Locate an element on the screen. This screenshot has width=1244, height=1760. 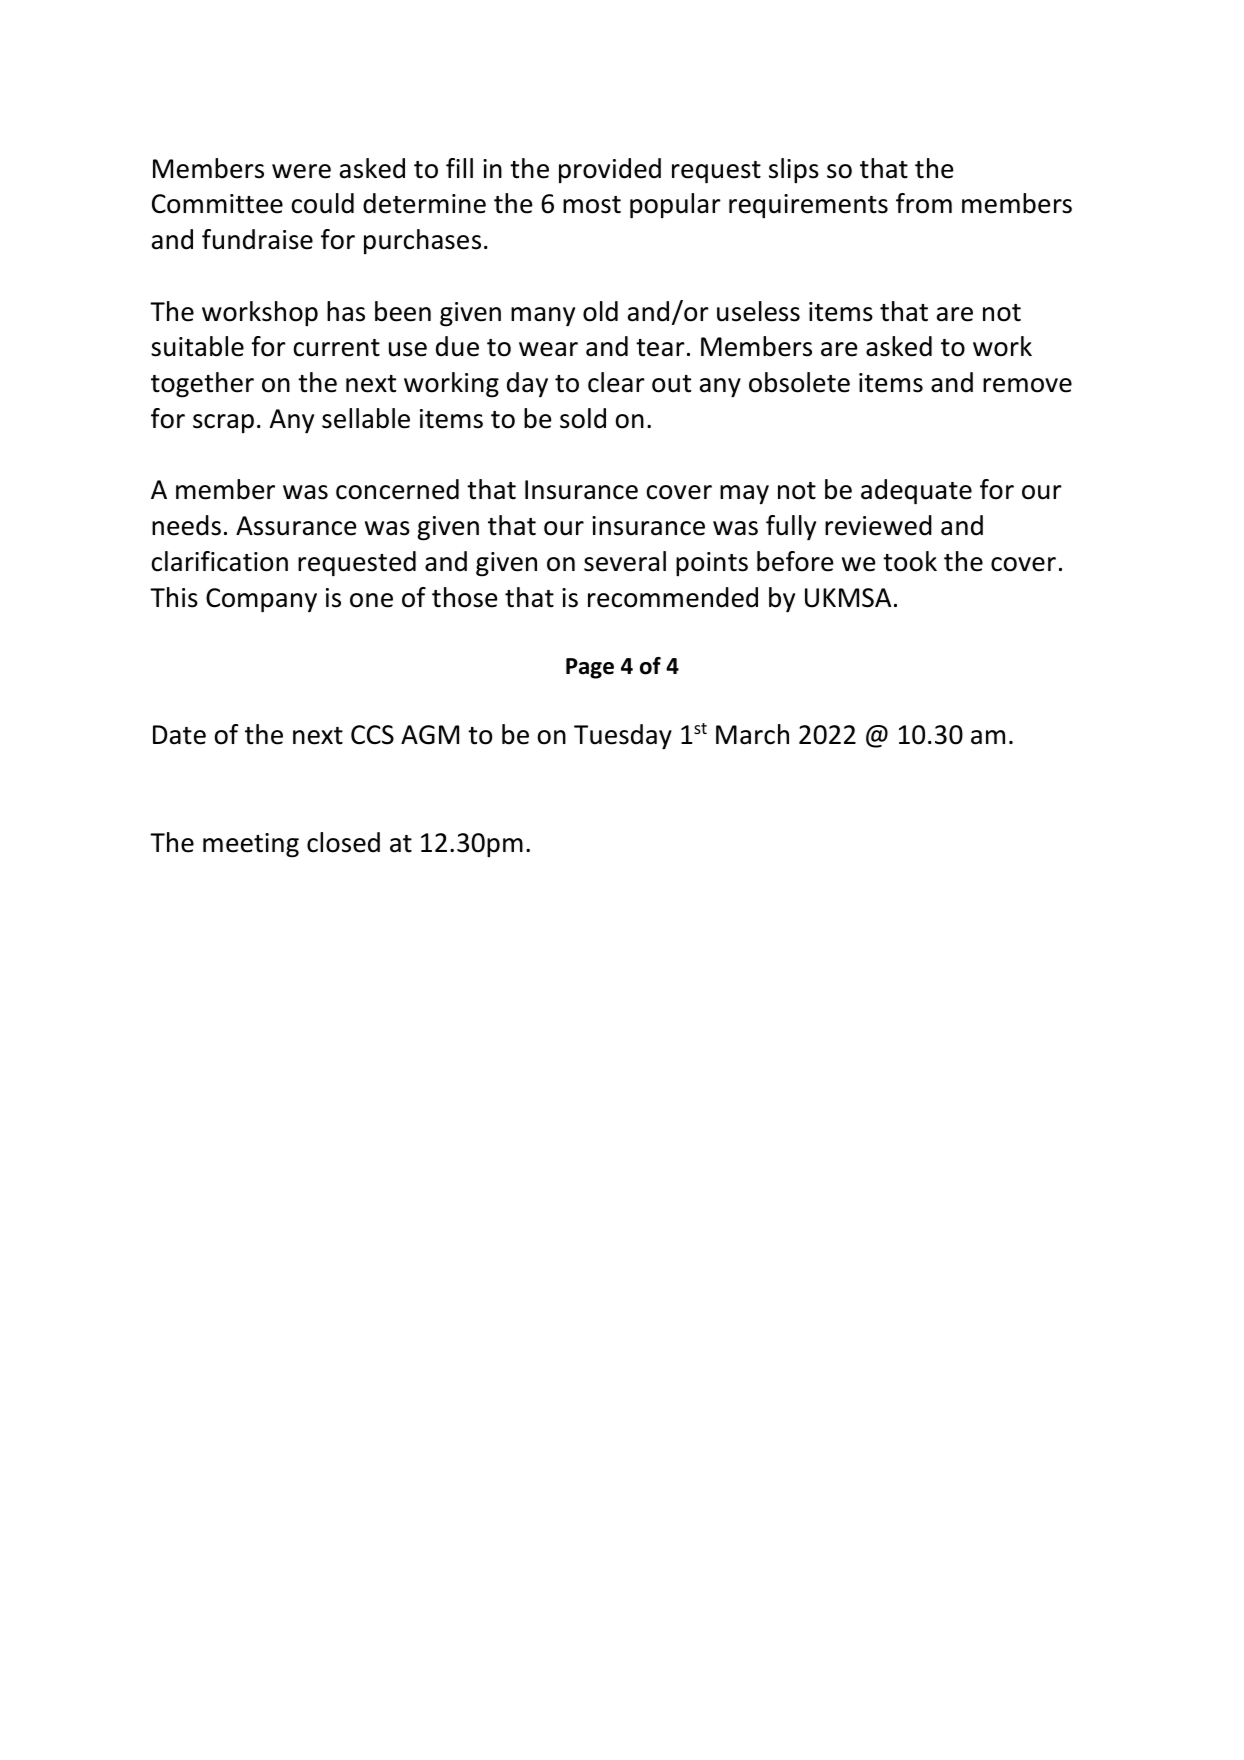
Company is located at coordinates (261, 600).
